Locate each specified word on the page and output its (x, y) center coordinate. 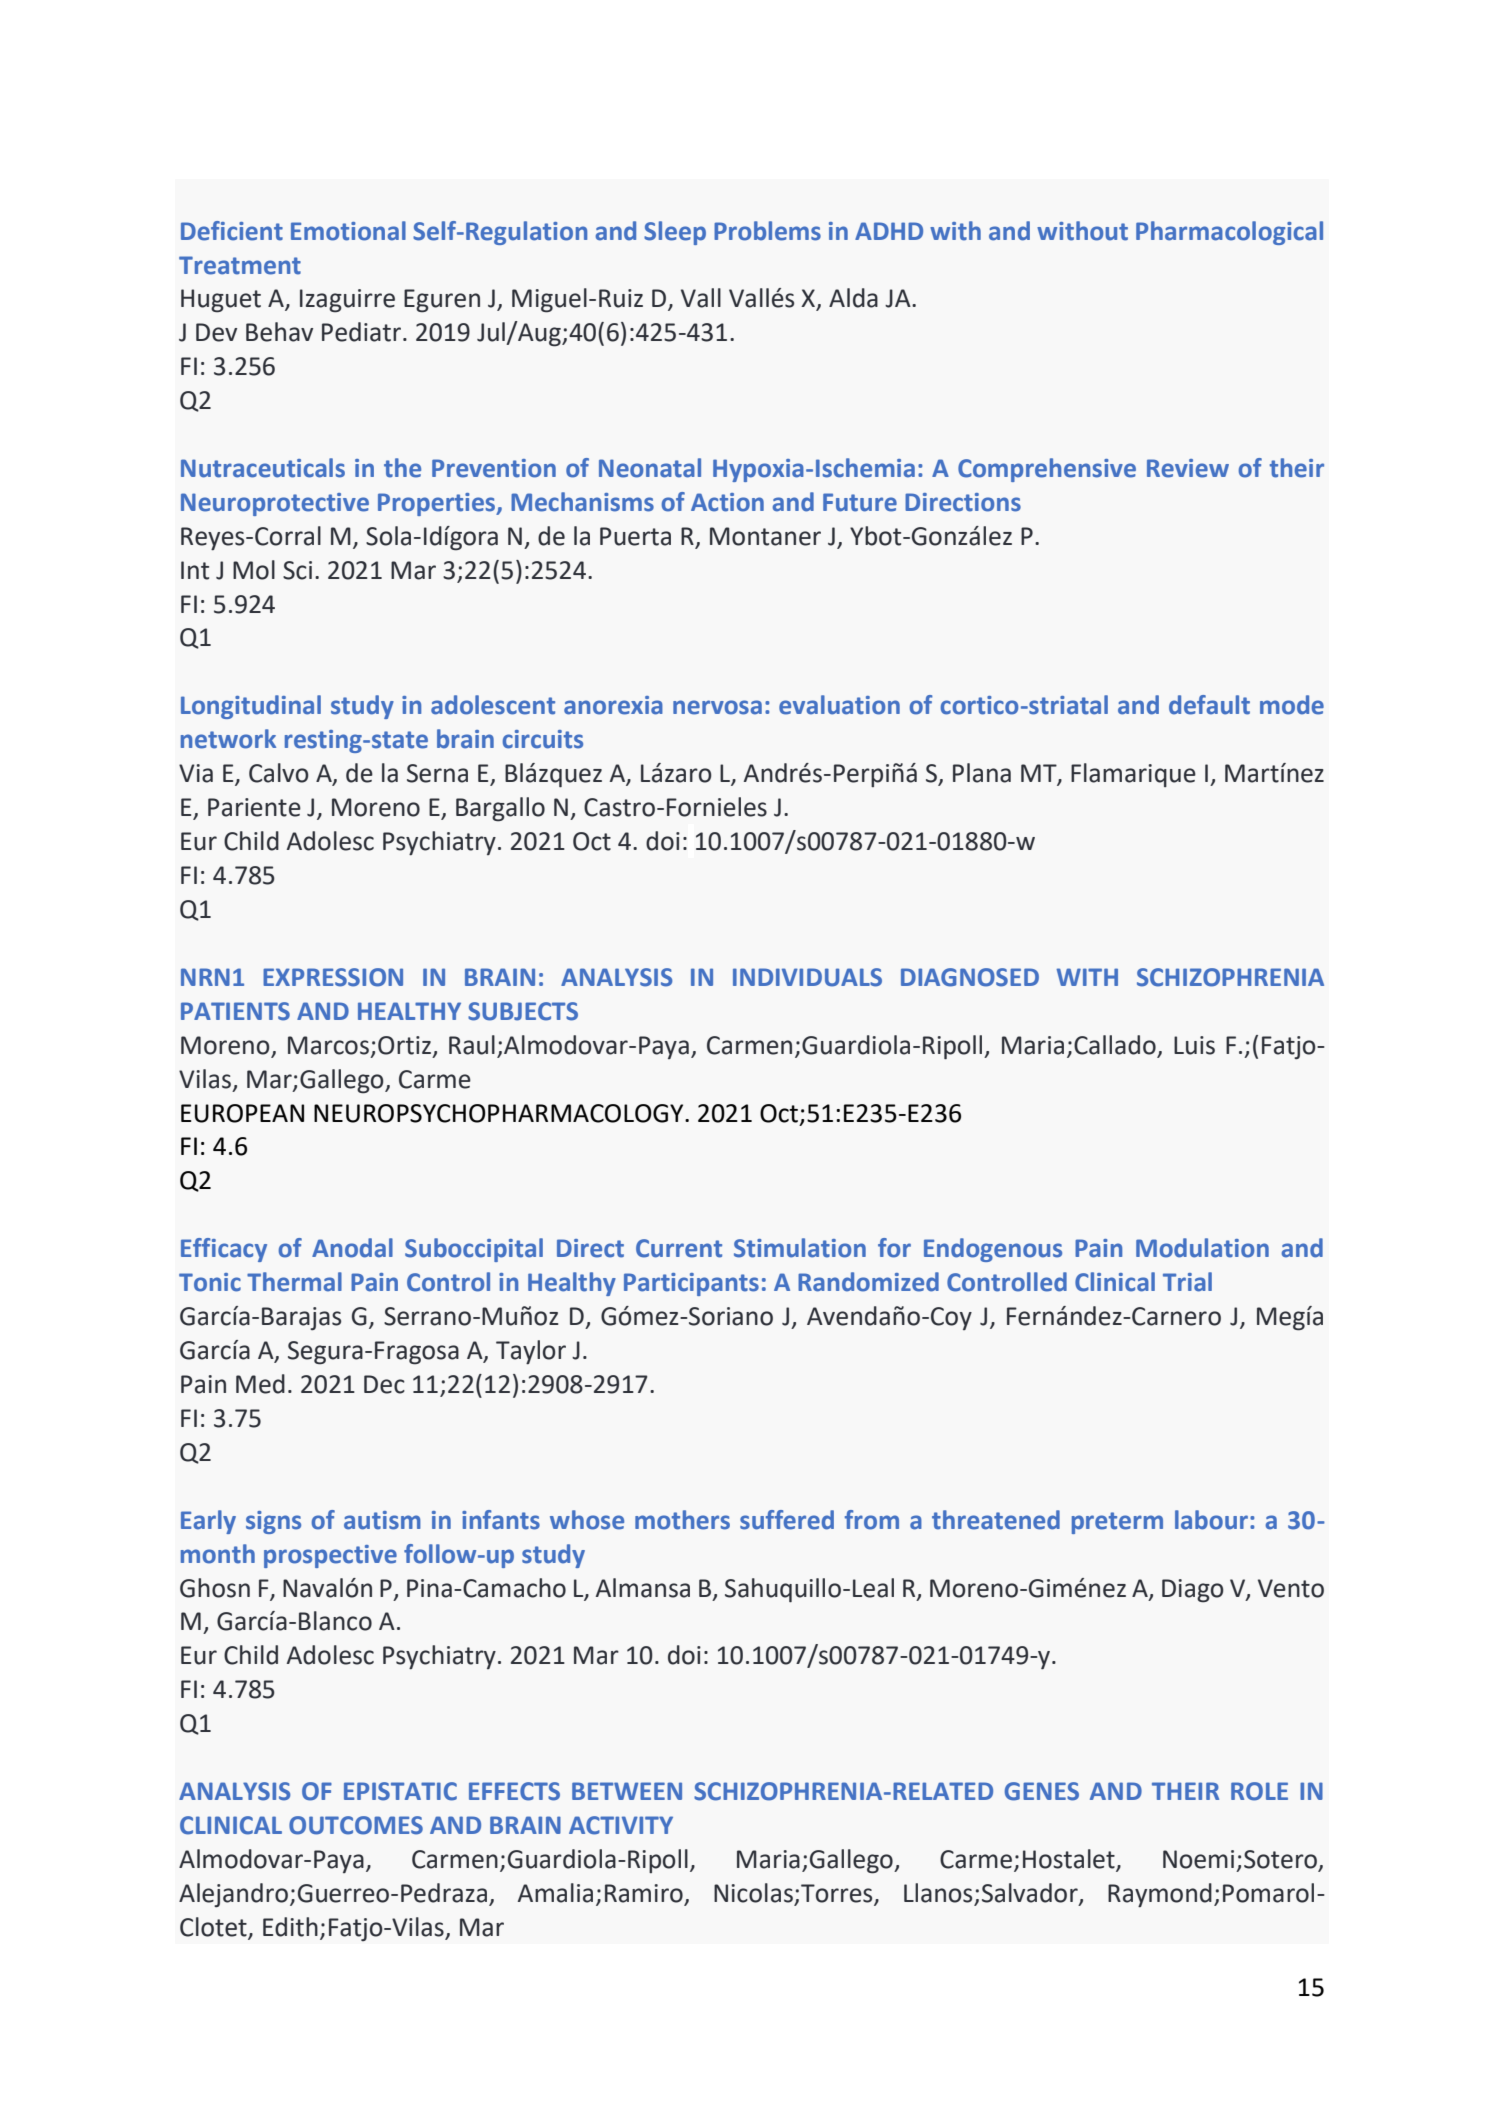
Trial (1187, 1282)
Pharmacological (1229, 233)
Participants (691, 1284)
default (1209, 705)
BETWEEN (627, 1791)
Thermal (294, 1282)
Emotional (348, 231)
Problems (767, 231)
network (228, 739)
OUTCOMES (356, 1825)
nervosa (717, 707)
